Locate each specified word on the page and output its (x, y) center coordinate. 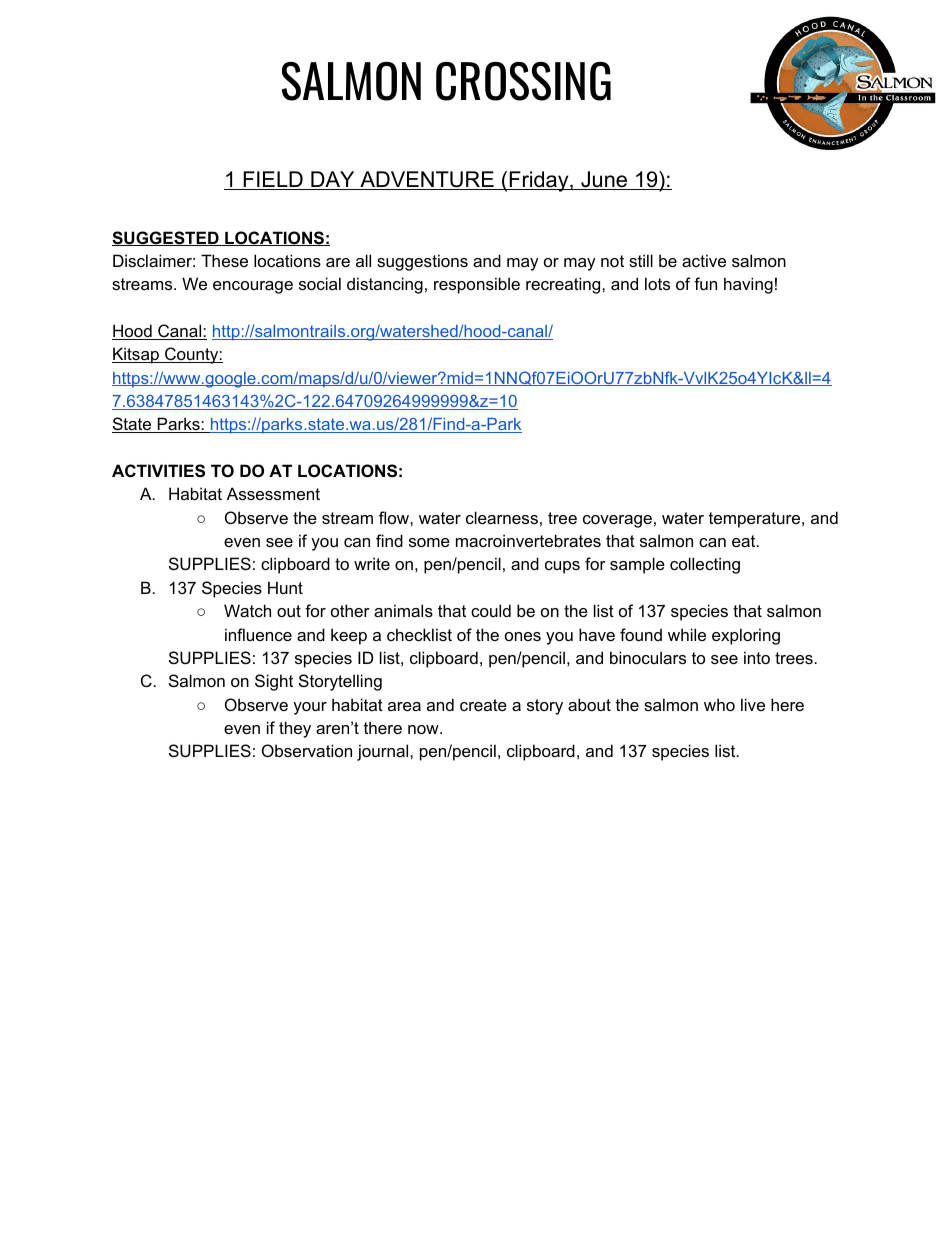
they (295, 729)
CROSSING (523, 81)
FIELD (273, 180)
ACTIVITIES (158, 471)
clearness (502, 517)
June (604, 180)
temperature (756, 520)
